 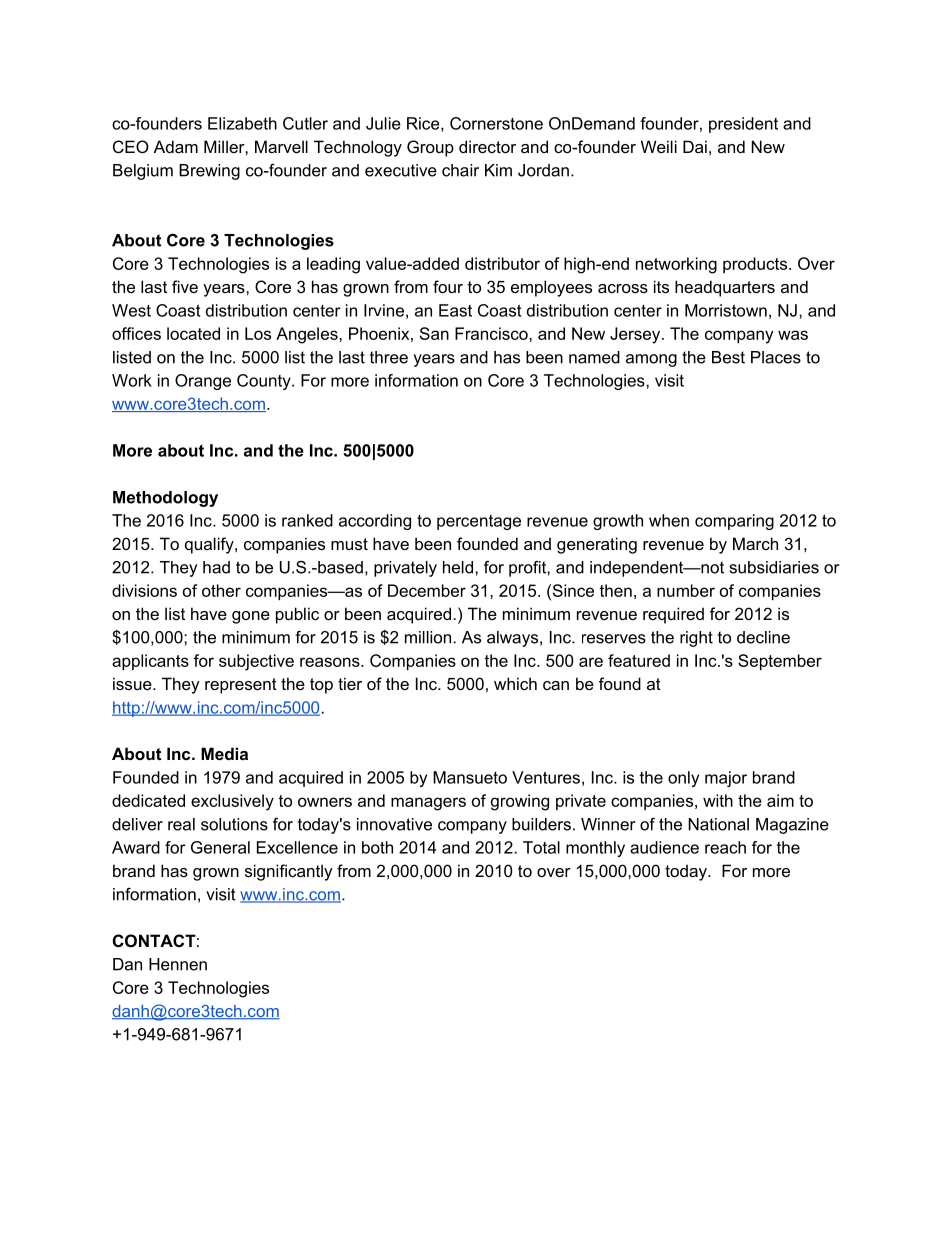 What do you see at coordinates (734, 522) in the document?
I see `comparing` at bounding box center [734, 522].
